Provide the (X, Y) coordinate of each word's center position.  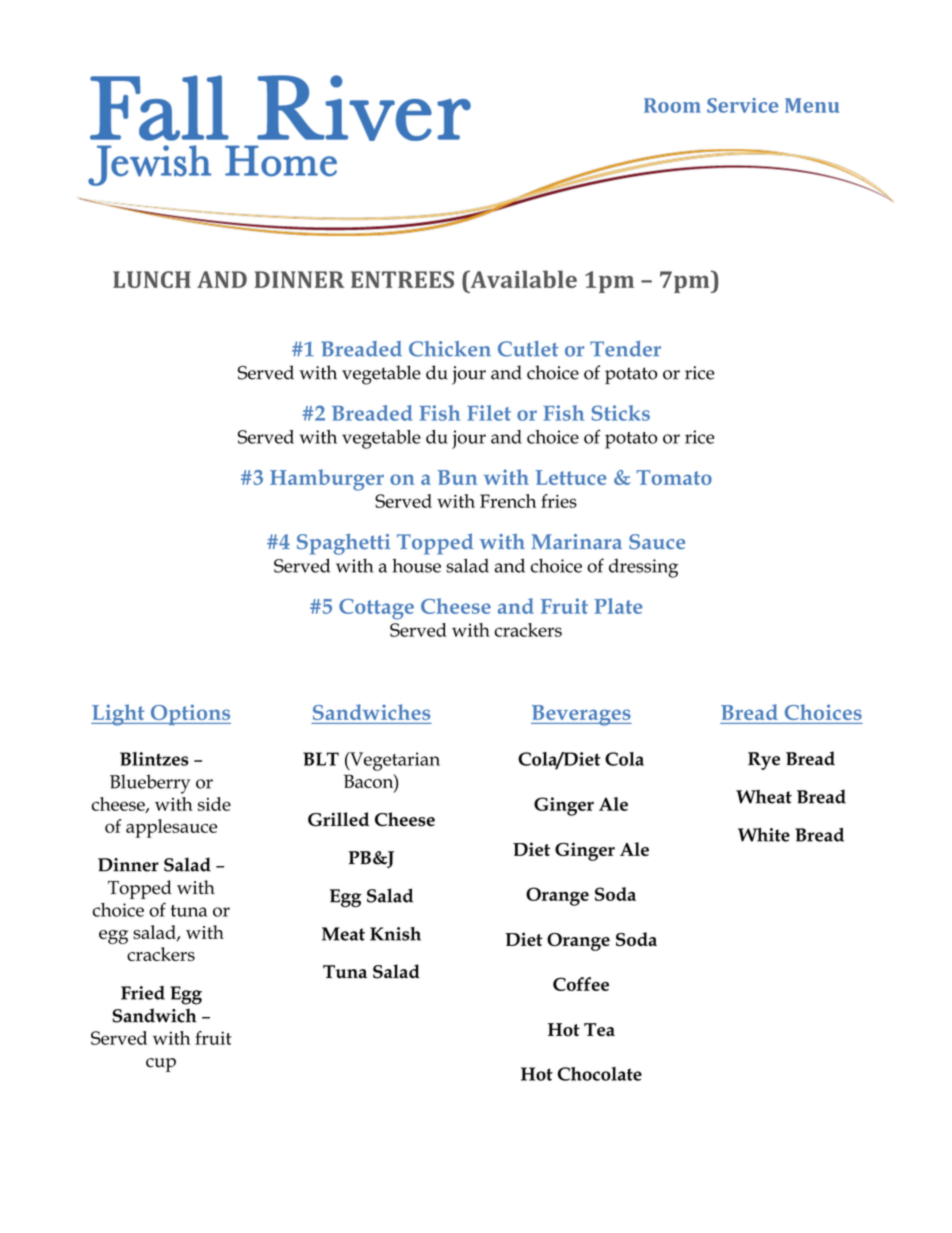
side (214, 804)
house (416, 565)
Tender (625, 349)
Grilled (338, 819)
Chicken (450, 349)
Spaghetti (343, 544)
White (764, 835)
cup (161, 1065)
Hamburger (327, 480)
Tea (599, 1029)
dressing (643, 568)
